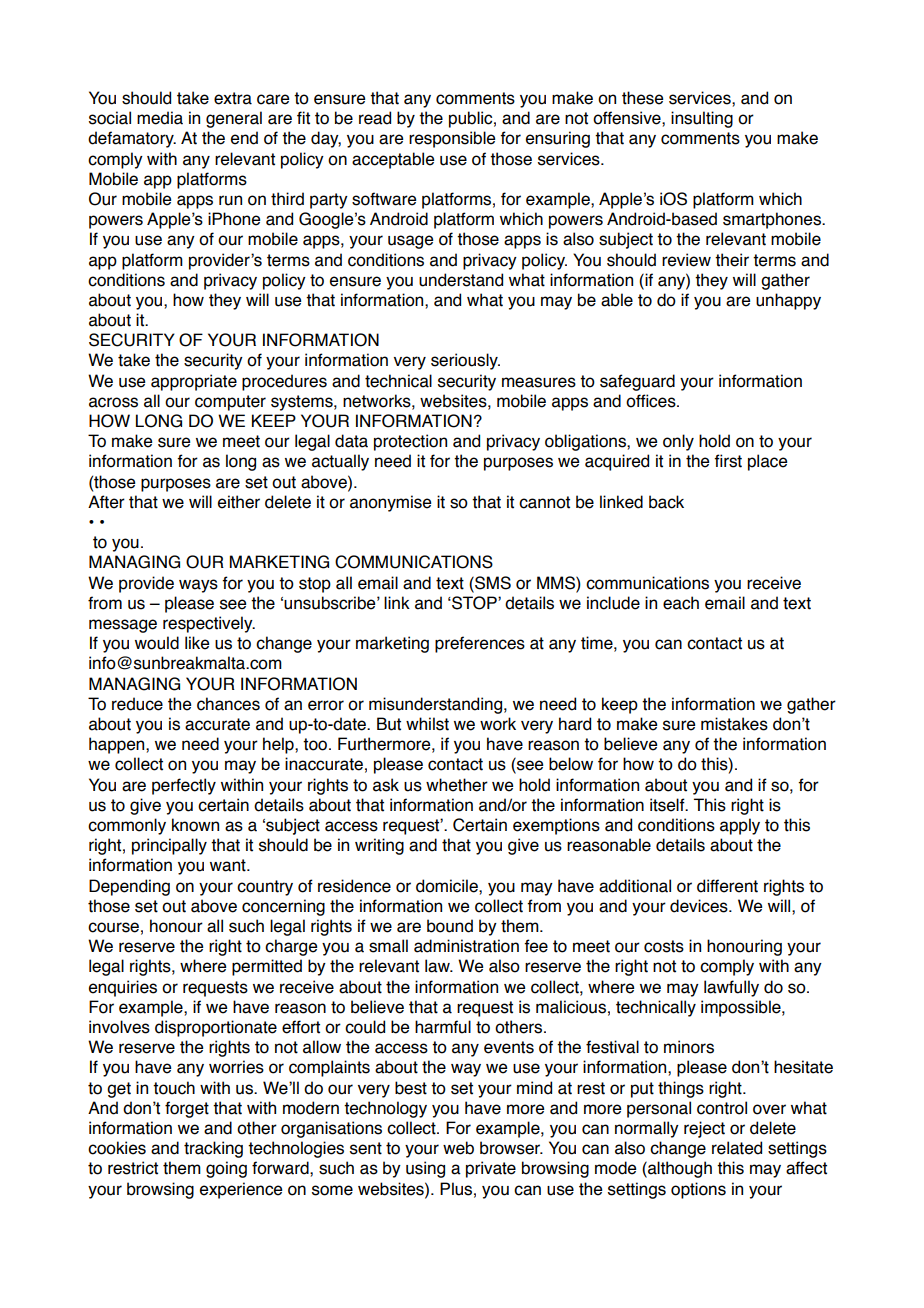 This page has height=1308, width=924. What do you see at coordinates (457, 785) in the page?
I see `whether` at bounding box center [457, 785].
